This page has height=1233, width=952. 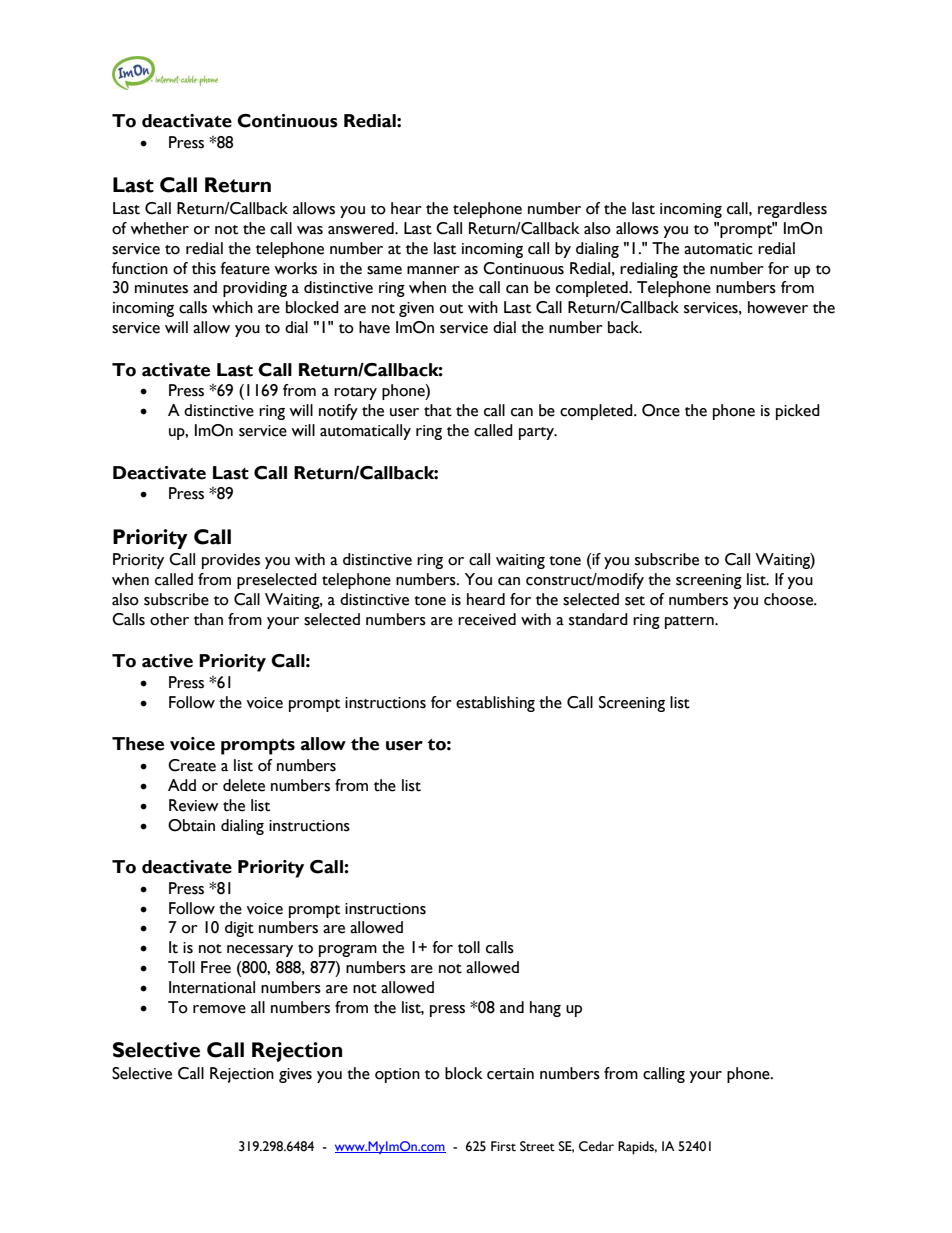 I want to click on that, so click(x=438, y=410).
